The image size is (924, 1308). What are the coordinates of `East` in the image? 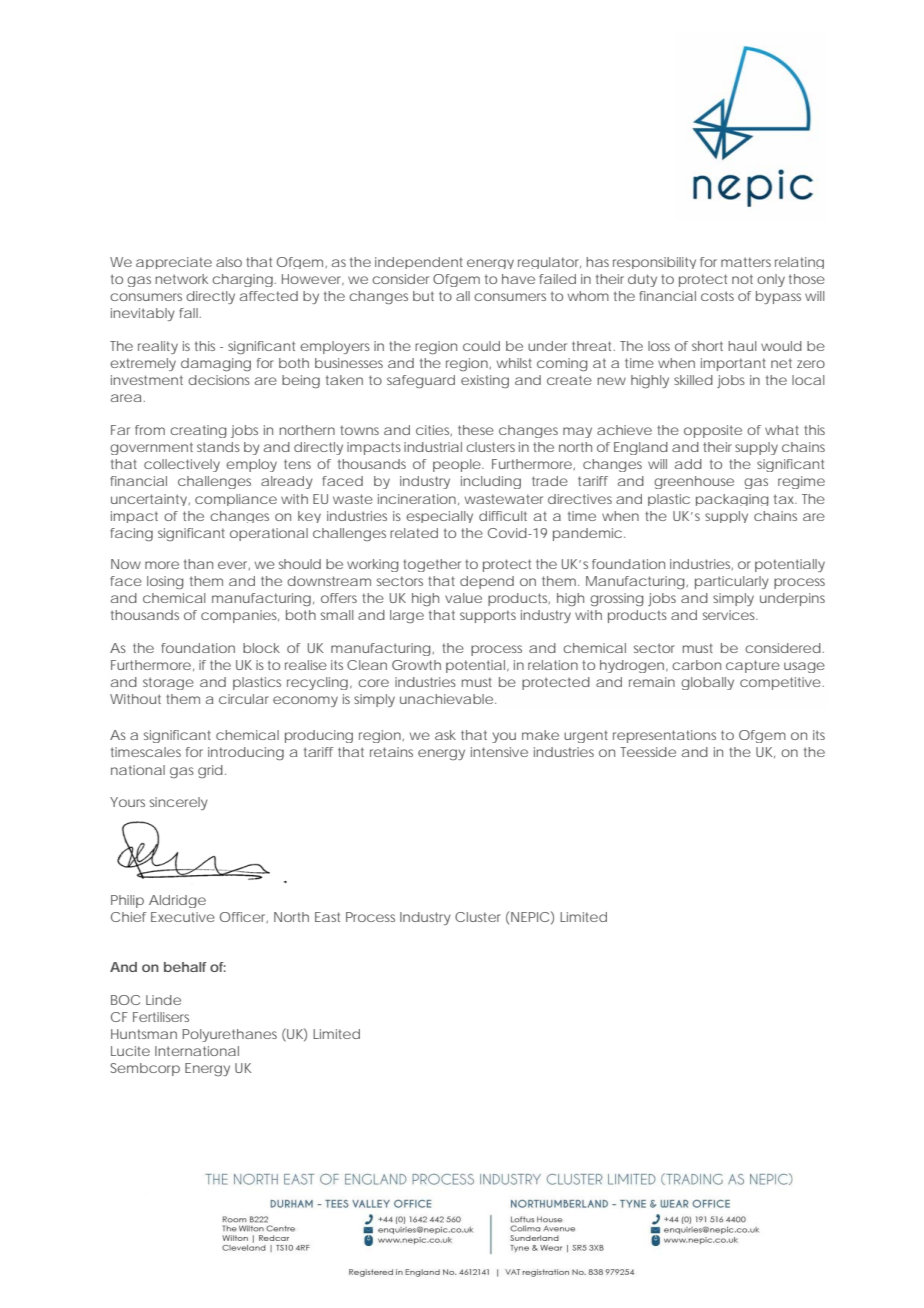 It's located at (327, 917).
